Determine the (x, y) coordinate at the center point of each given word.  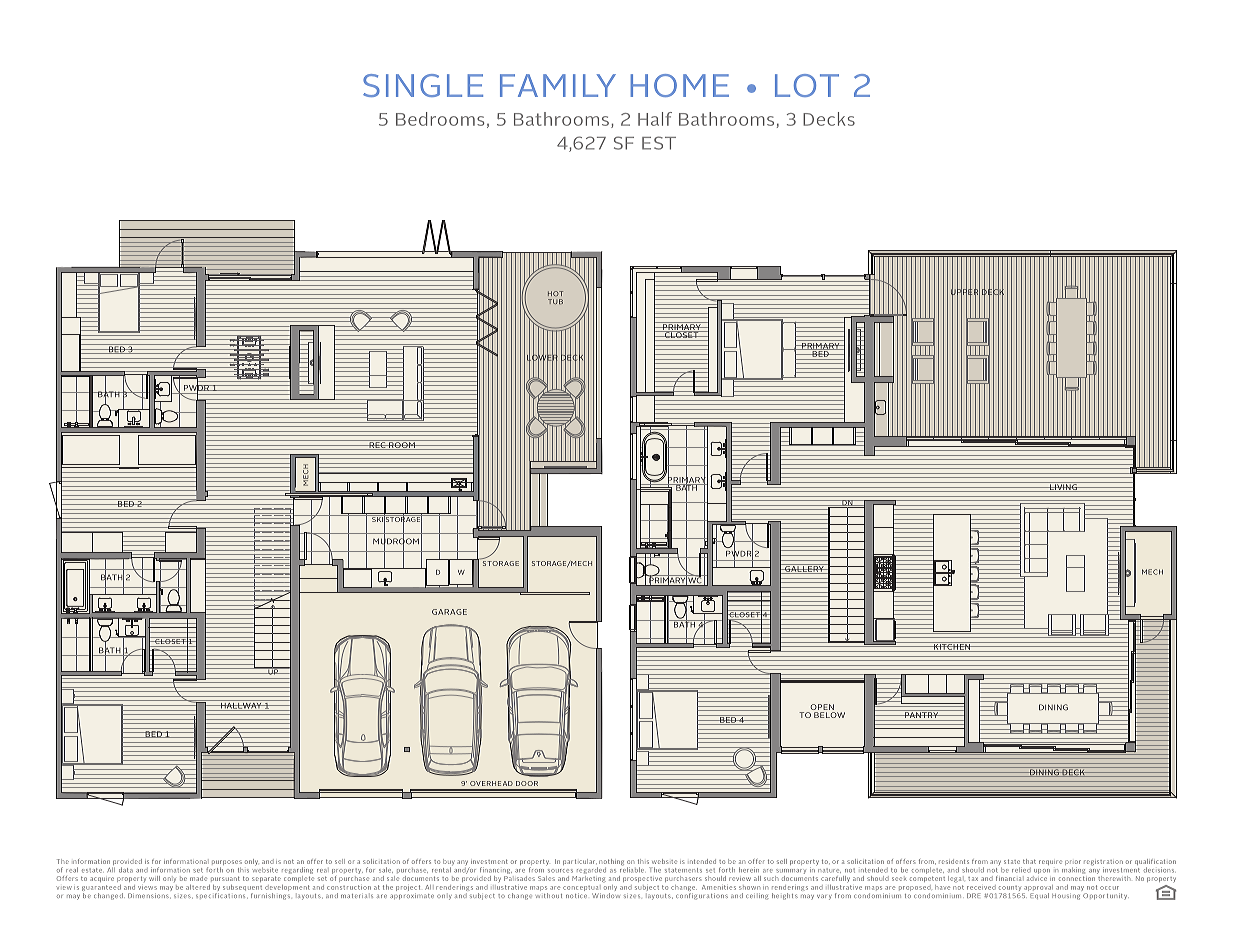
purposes (227, 864)
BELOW (829, 715)
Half (655, 119)
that (1029, 861)
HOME (679, 85)
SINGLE (423, 85)
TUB (555, 301)
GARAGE (449, 612)
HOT (555, 293)
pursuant (225, 878)
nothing (611, 862)
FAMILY (558, 85)
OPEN (822, 707)
